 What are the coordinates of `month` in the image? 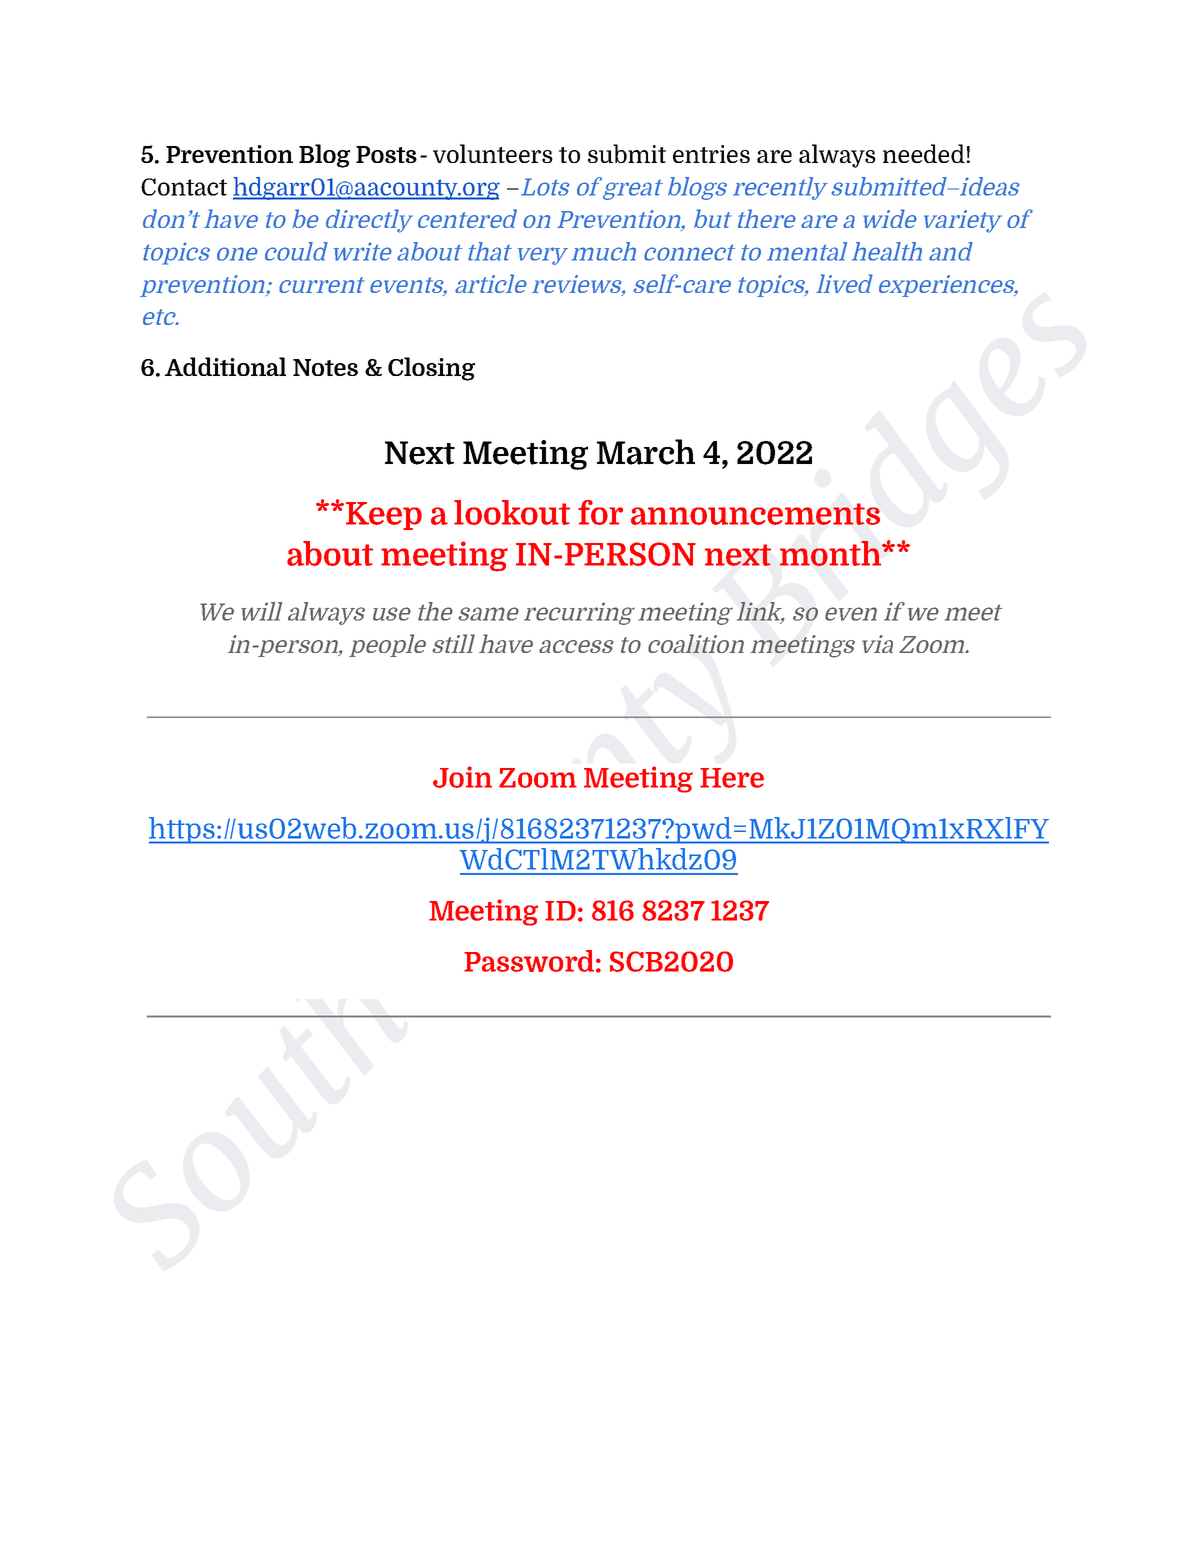 It's located at (832, 553).
